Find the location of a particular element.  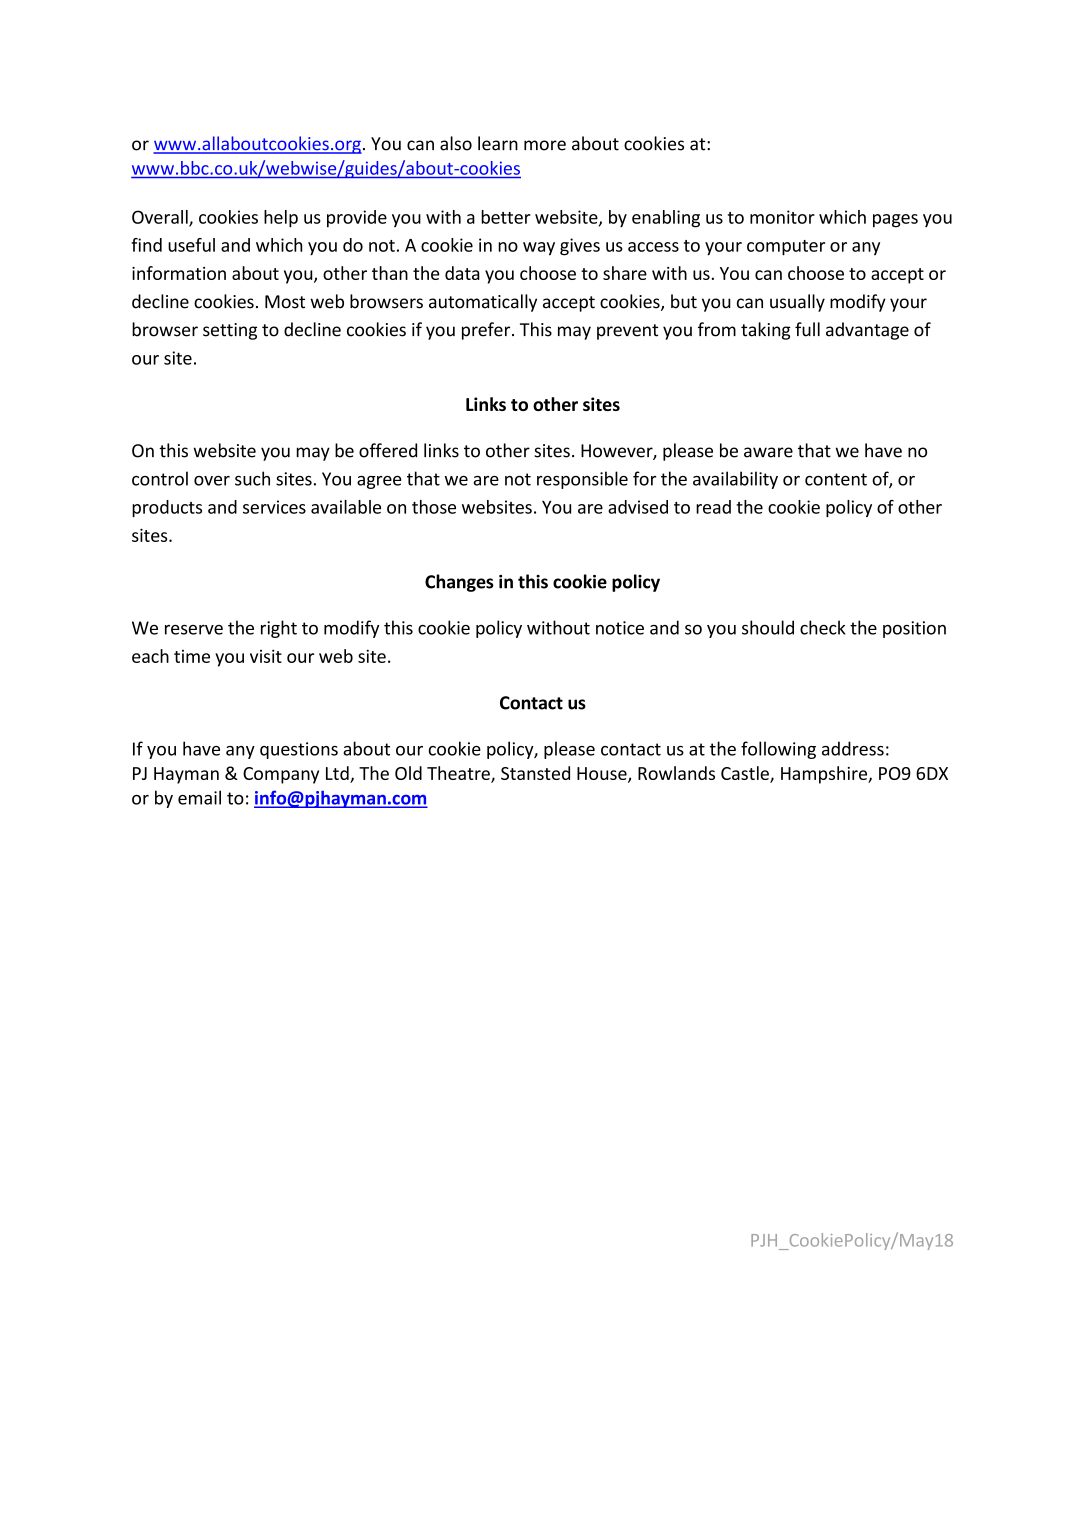

address is located at coordinates (853, 748).
